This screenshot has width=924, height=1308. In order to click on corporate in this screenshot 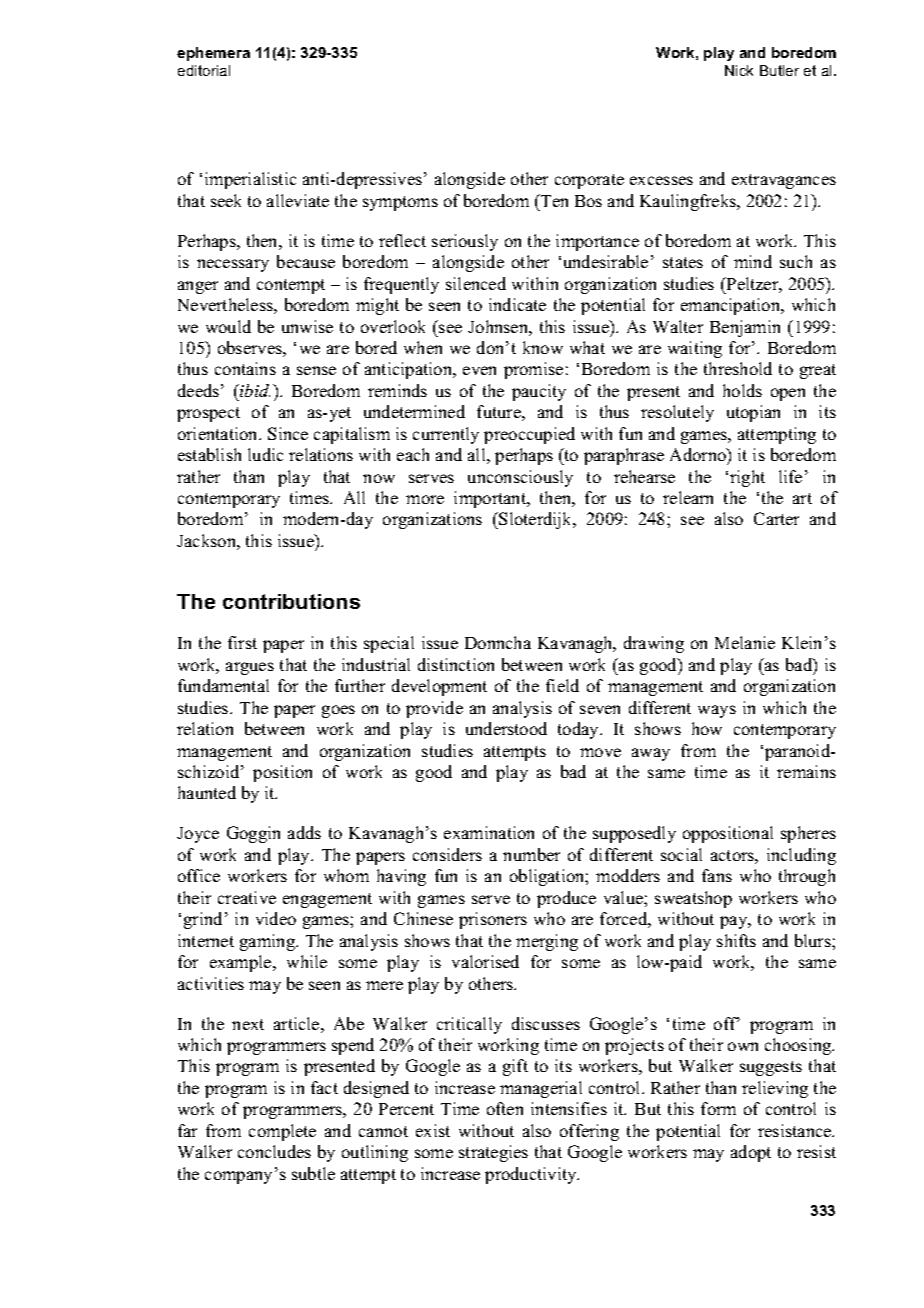, I will do `click(589, 181)`.
